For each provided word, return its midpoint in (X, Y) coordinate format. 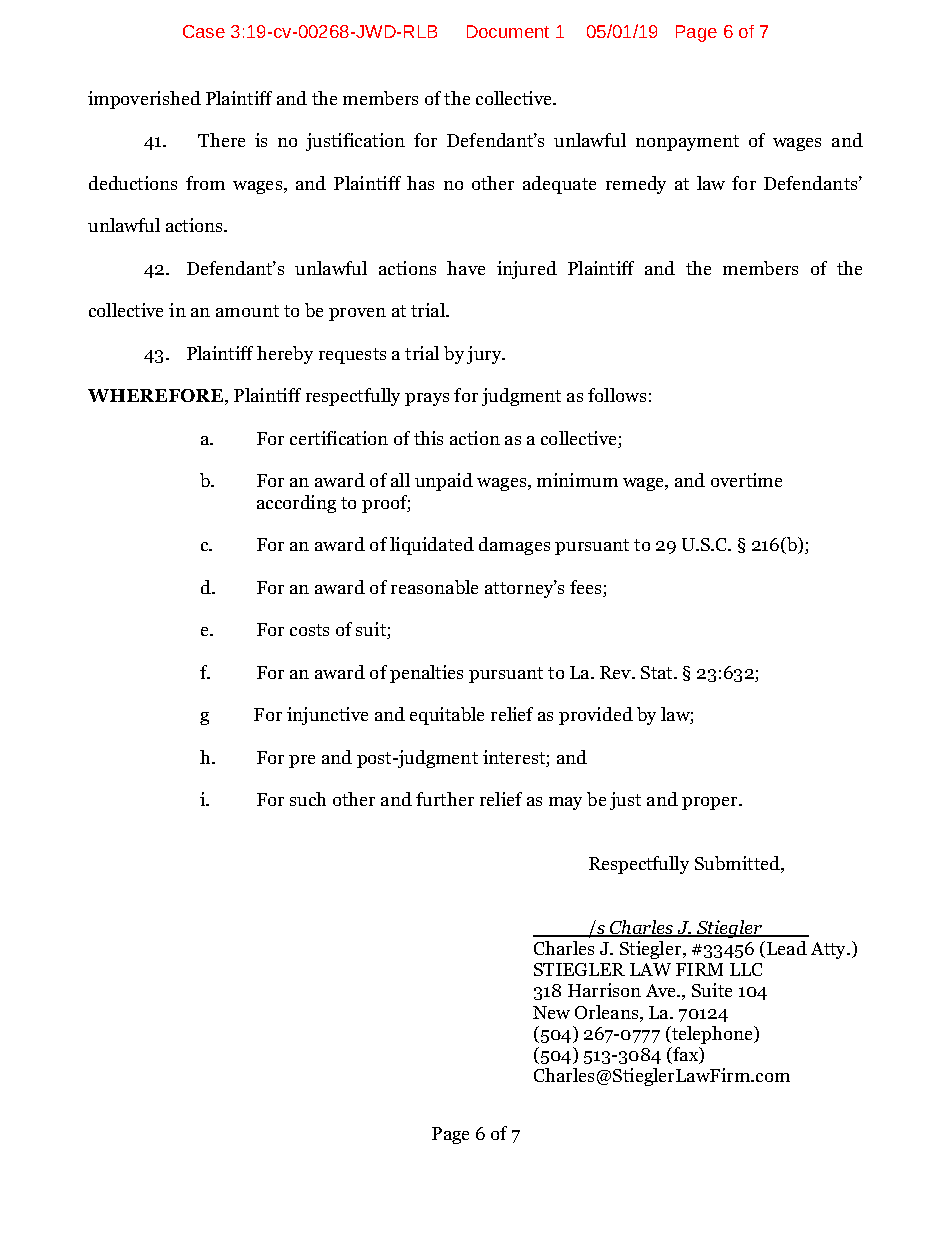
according (296, 504)
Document (508, 31)
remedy (636, 185)
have (466, 268)
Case (204, 31)
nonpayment (687, 143)
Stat (658, 672)
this (428, 438)
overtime (746, 480)
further (445, 799)
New (551, 1012)
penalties (426, 674)
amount (247, 311)
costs (309, 630)
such (308, 799)
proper (711, 803)
